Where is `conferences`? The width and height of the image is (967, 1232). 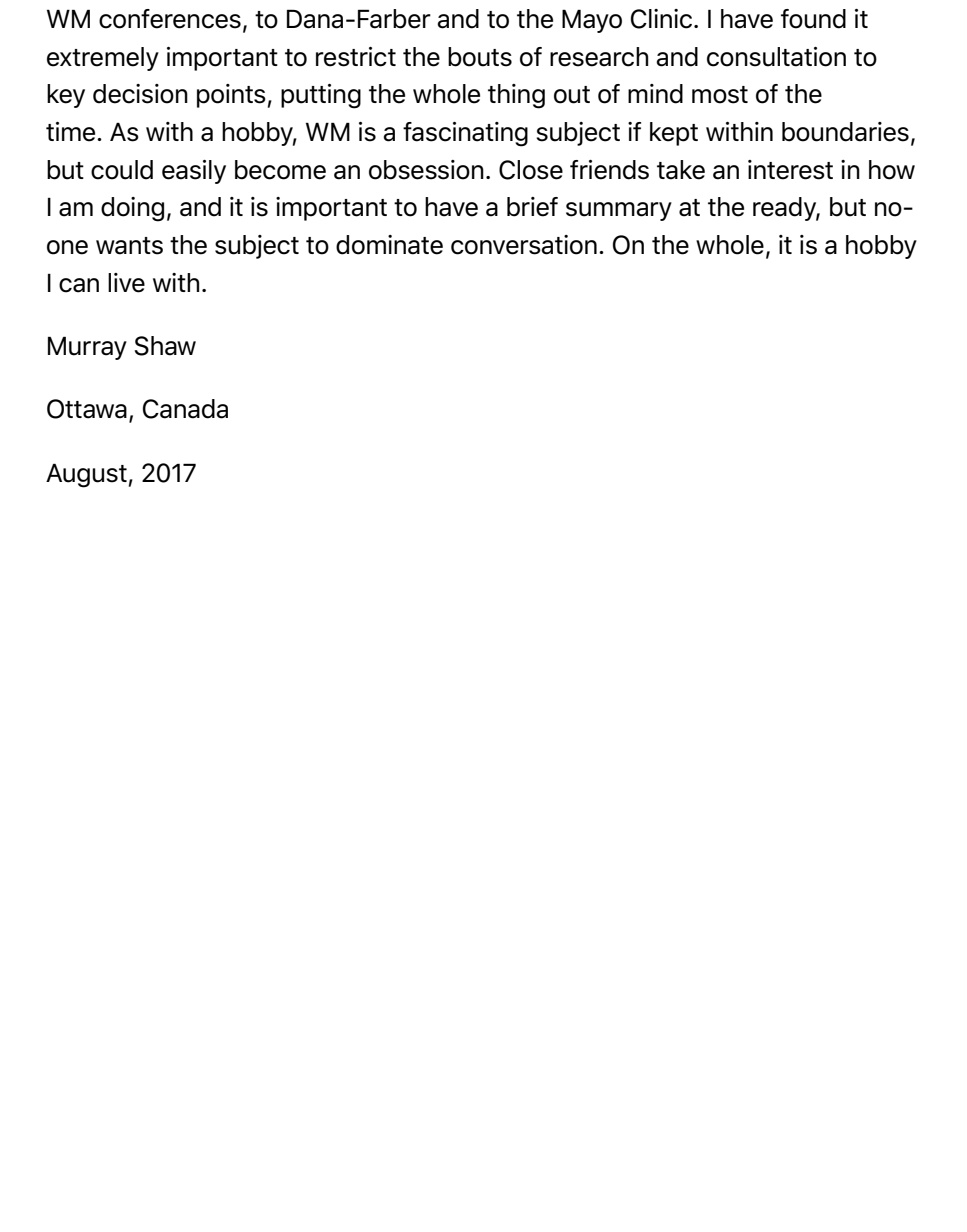
conferences is located at coordinates (170, 19).
